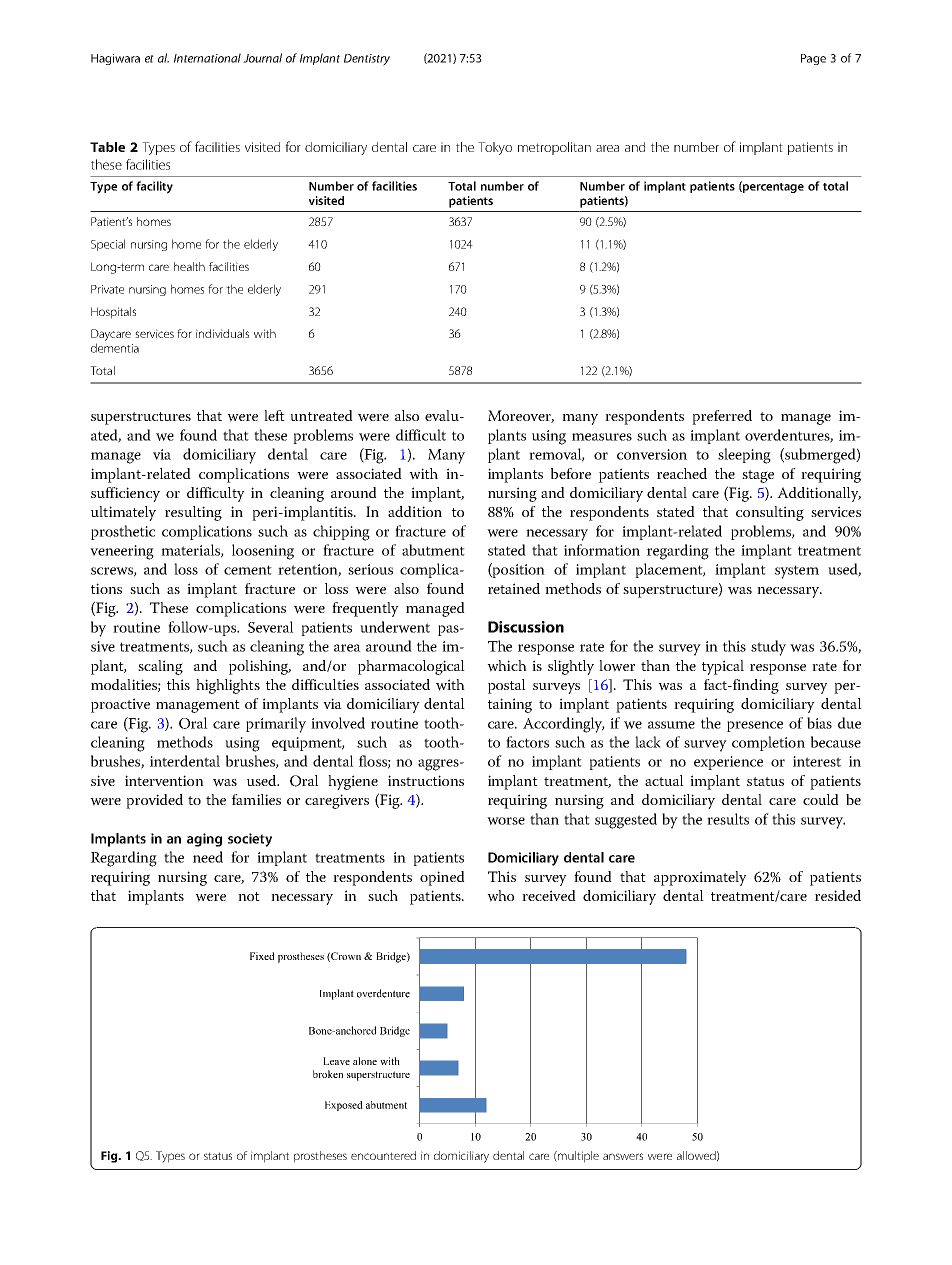 The height and width of the page is (1265, 952). Describe the element at coordinates (274, 415) in the page. I see `left` at that location.
